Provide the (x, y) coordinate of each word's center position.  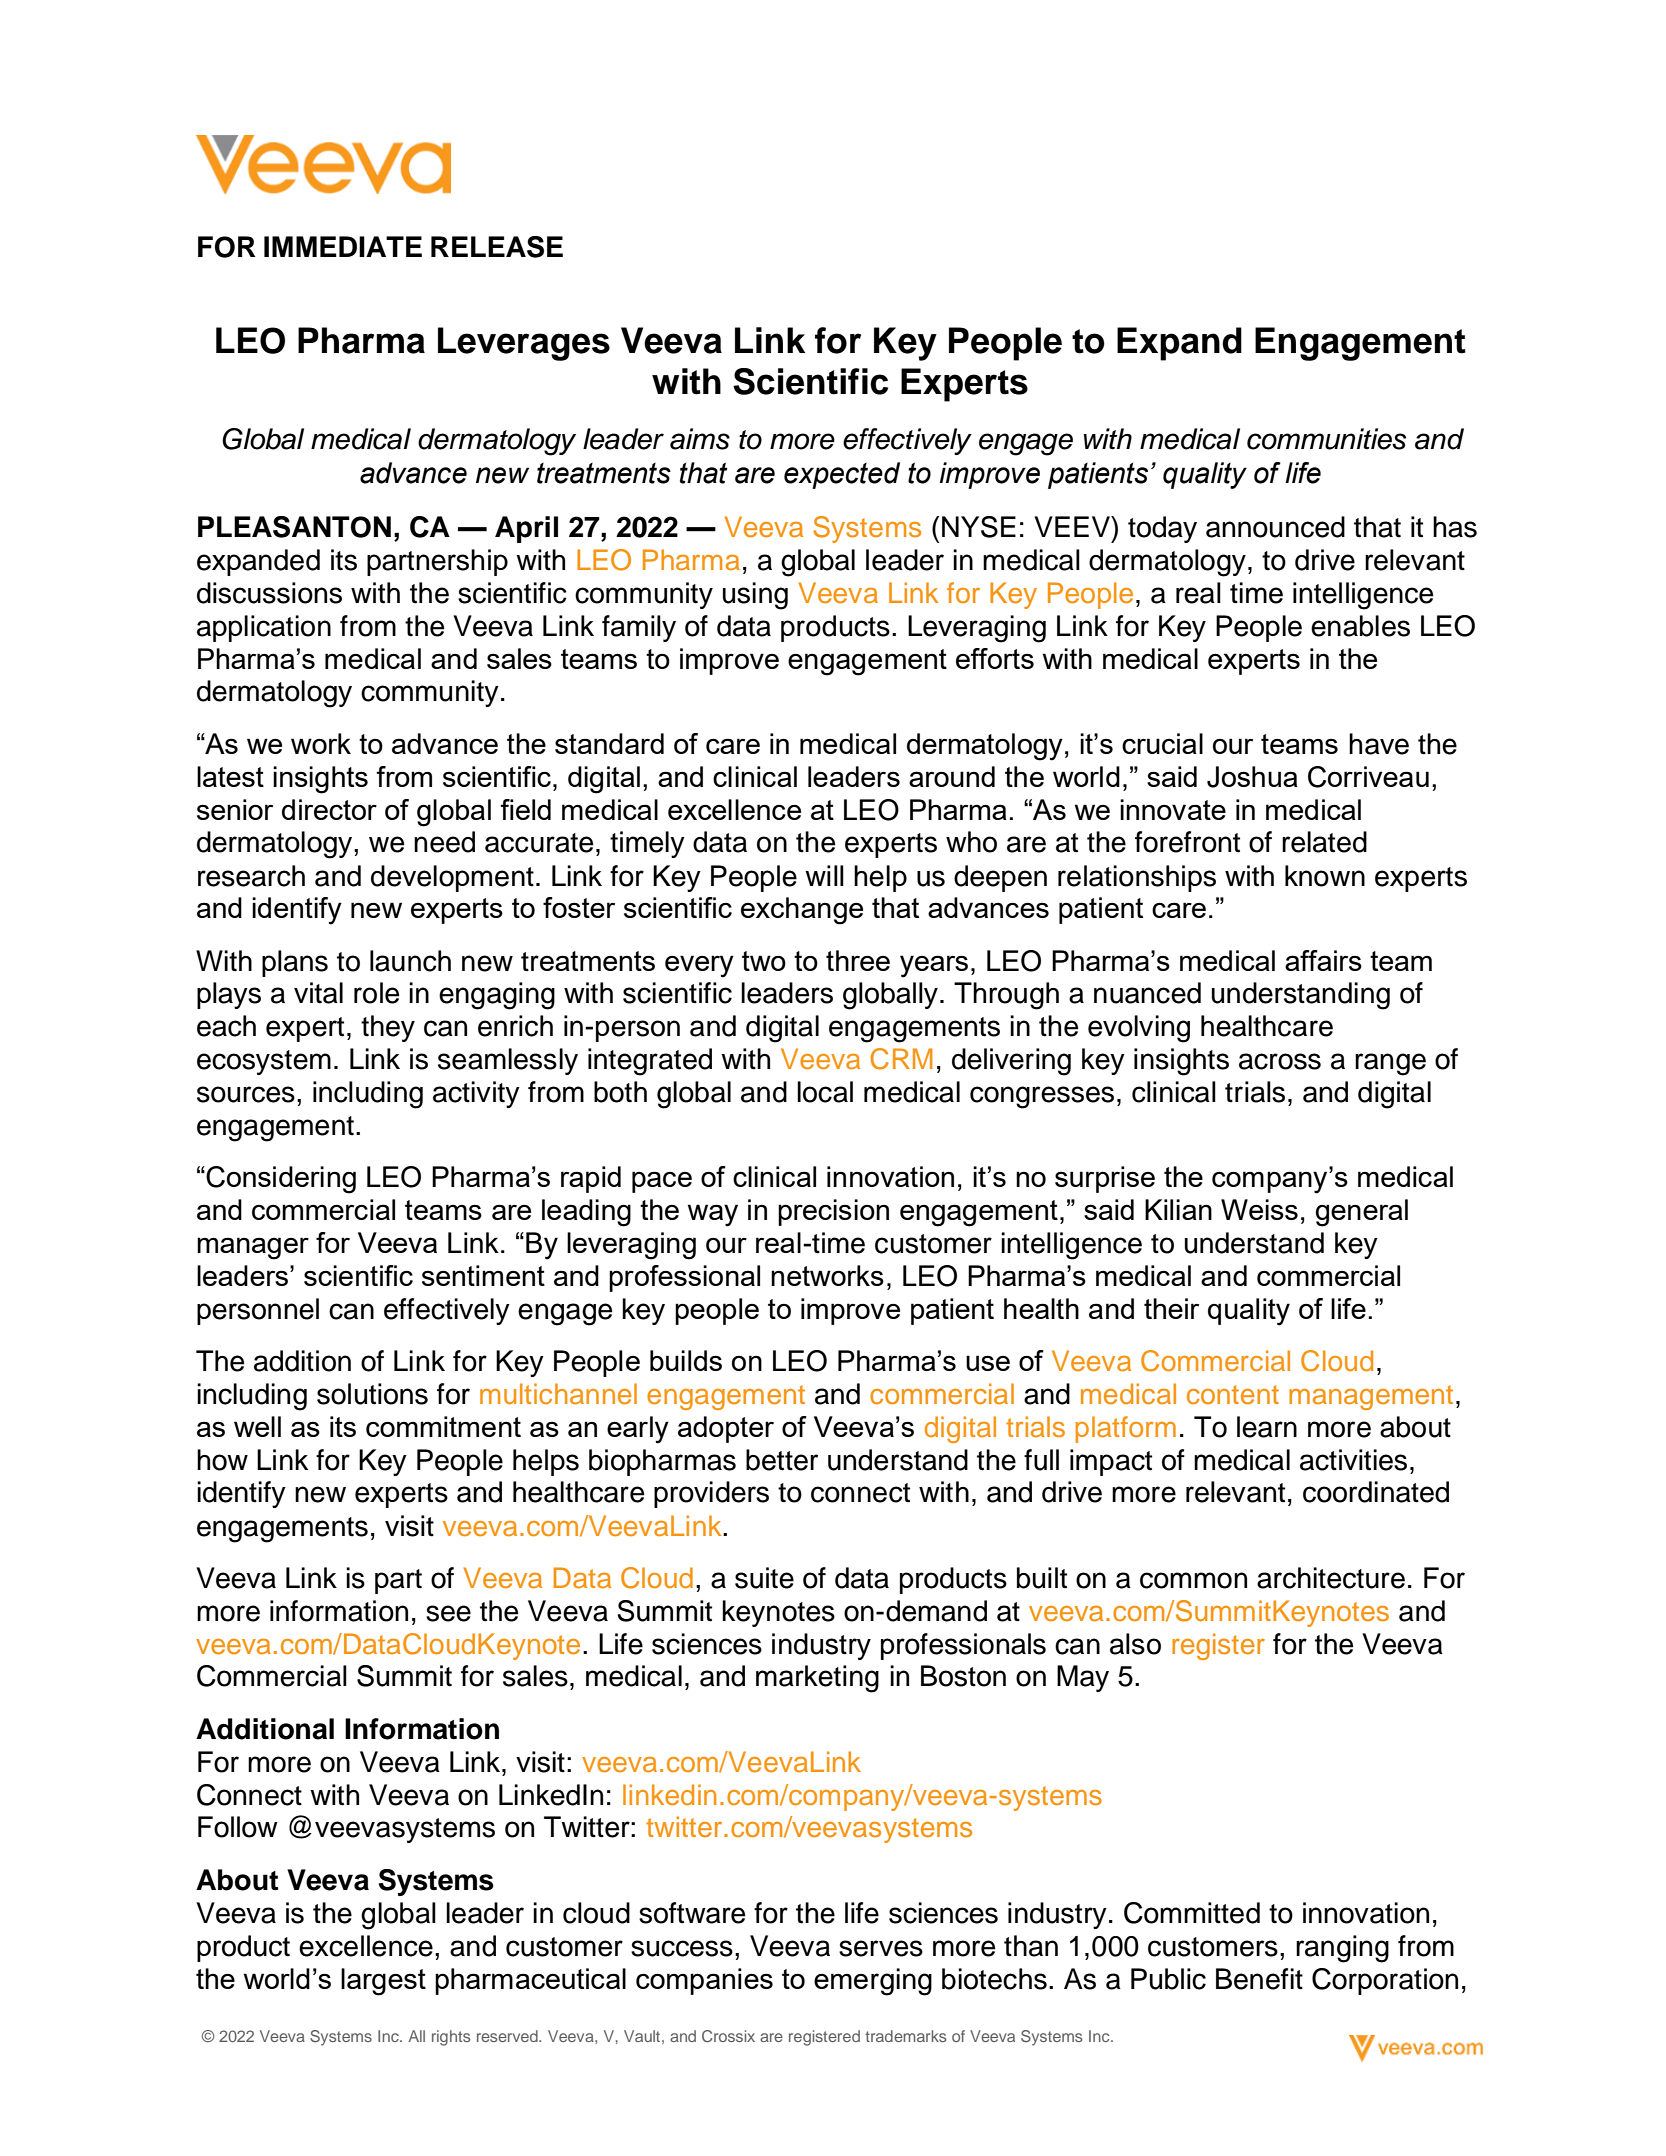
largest (383, 1982)
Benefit (1259, 1979)
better (782, 1460)
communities (1326, 439)
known (1325, 876)
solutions (372, 1394)
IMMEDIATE (343, 246)
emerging (873, 1982)
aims (700, 439)
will (824, 875)
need (444, 842)
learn (1267, 1427)
